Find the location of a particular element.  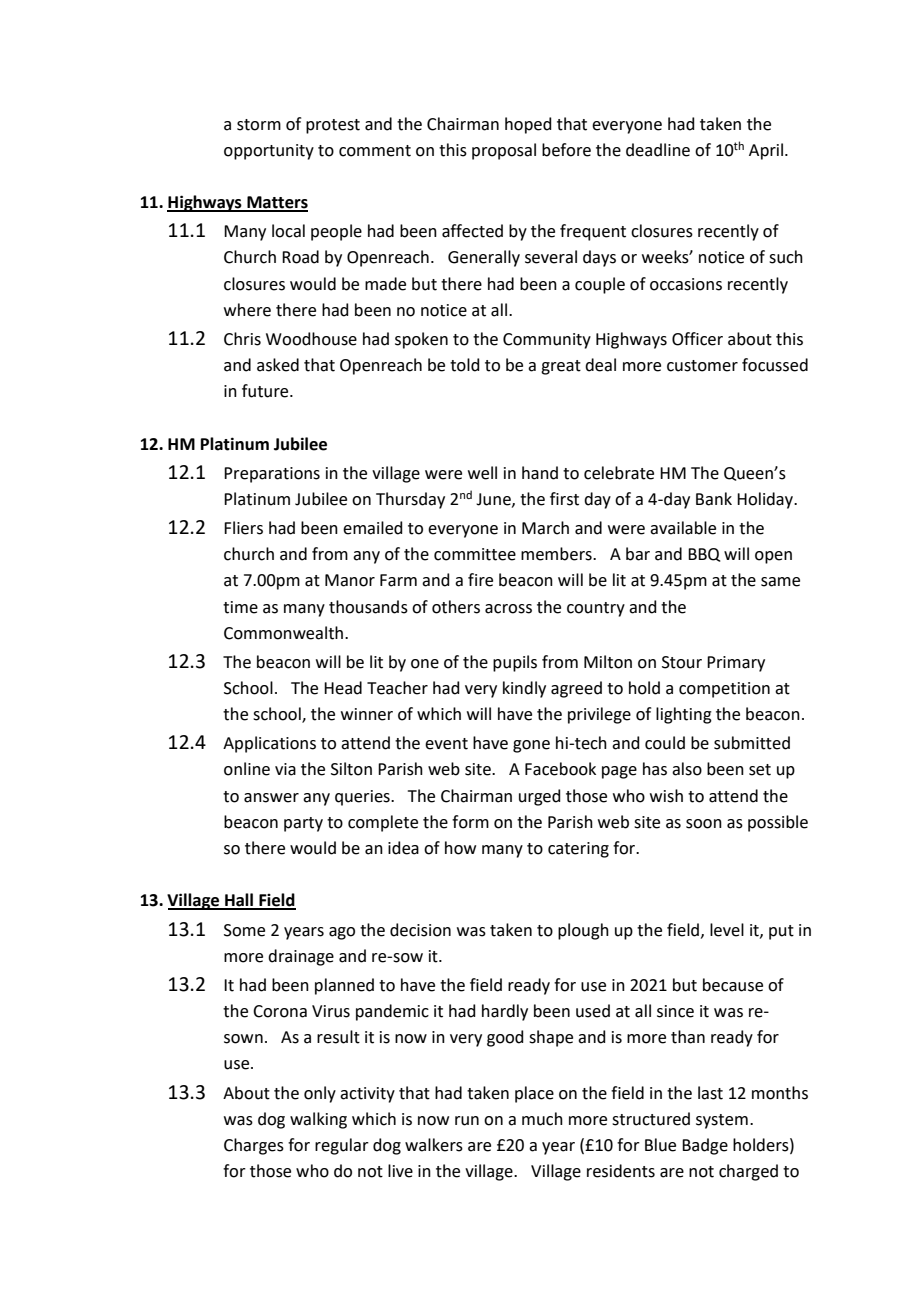

urged is located at coordinates (540, 797).
